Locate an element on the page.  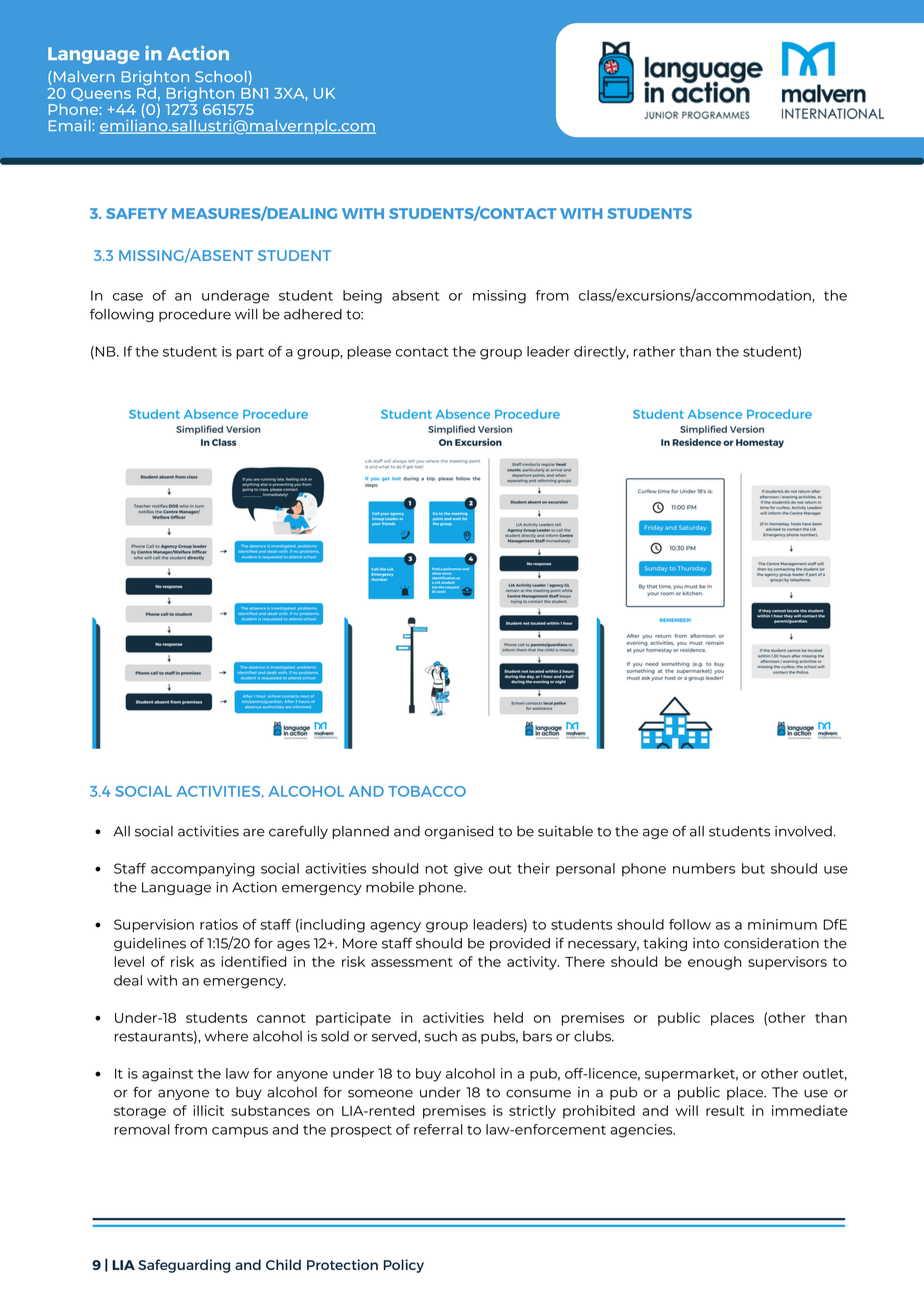
accompanying is located at coordinates (203, 870).
